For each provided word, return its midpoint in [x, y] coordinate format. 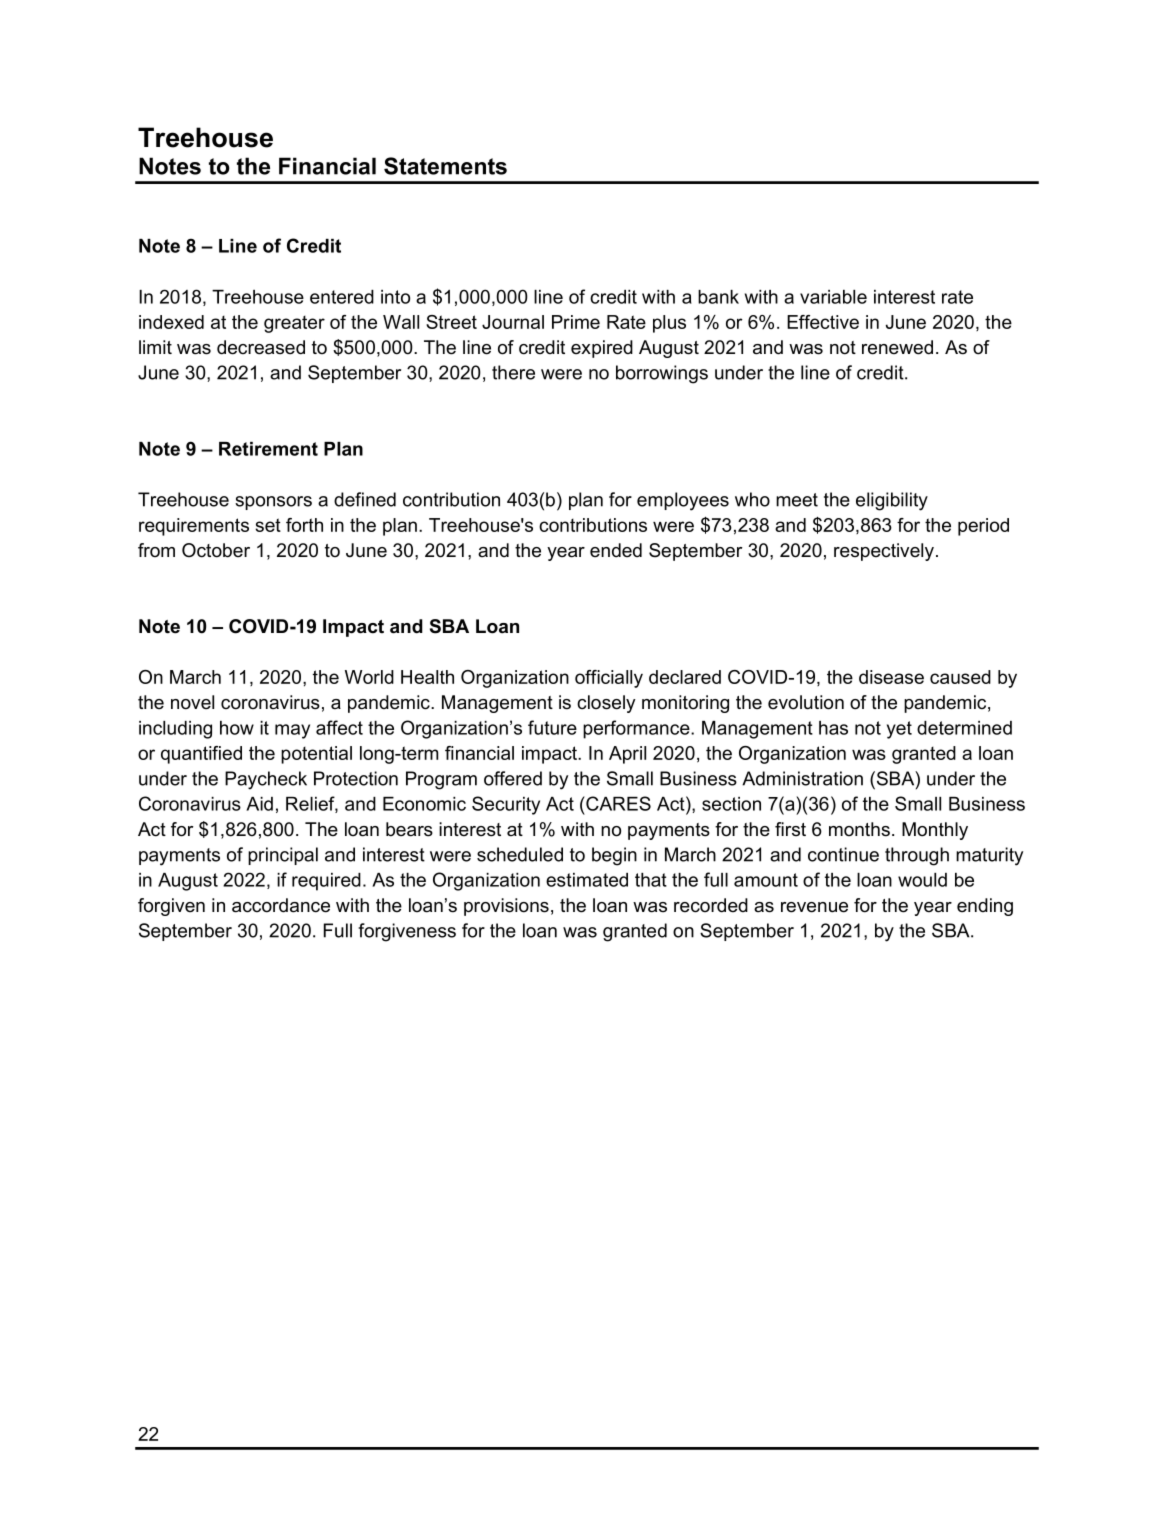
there [513, 372]
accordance [281, 905]
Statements [445, 166]
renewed [897, 347]
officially [609, 679]
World [369, 677]
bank [718, 297]
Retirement [268, 449]
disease [891, 677]
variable [833, 297]
